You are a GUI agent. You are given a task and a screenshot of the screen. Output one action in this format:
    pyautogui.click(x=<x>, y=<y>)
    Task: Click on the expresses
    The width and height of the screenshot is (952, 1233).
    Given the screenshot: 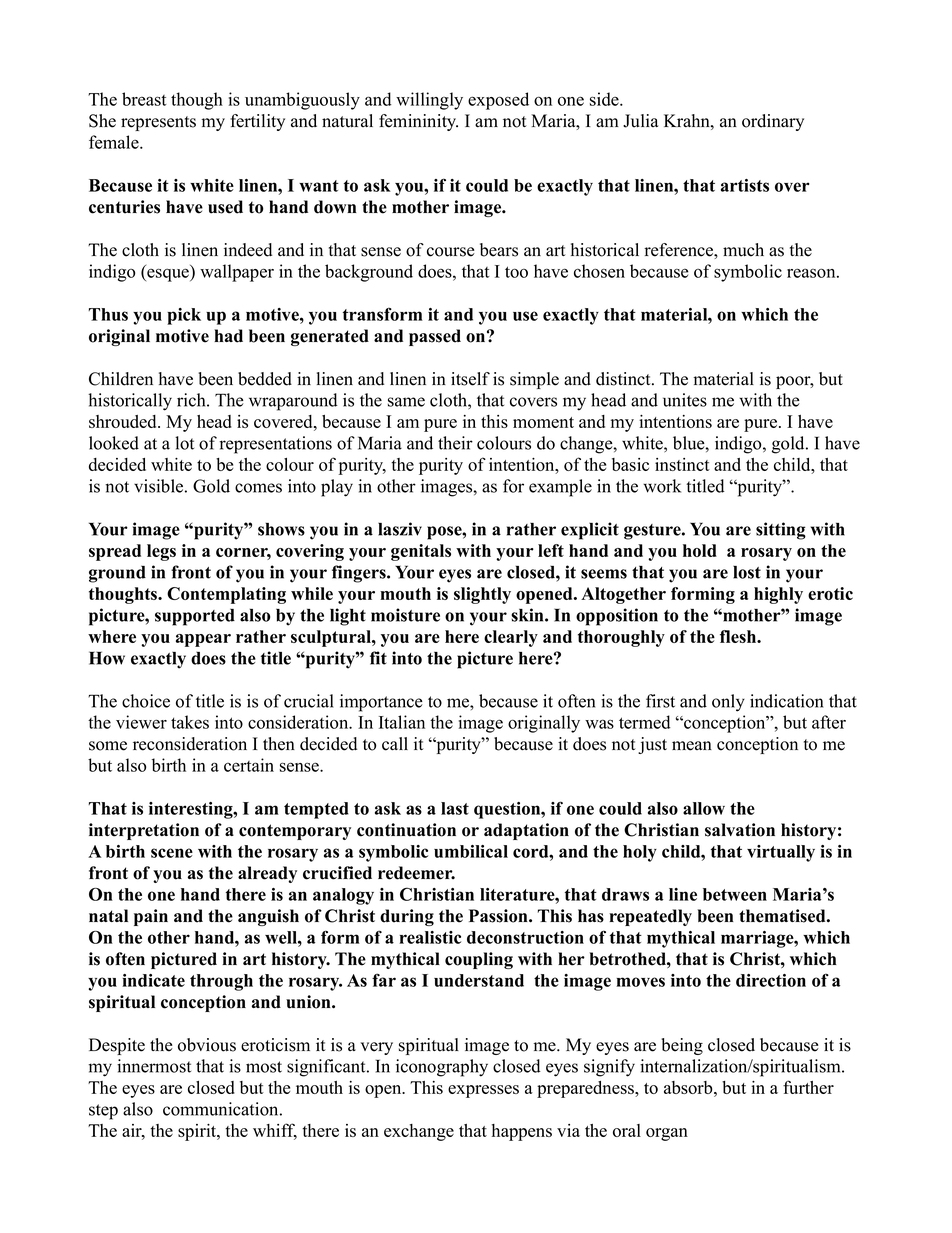 What is the action you would take?
    pyautogui.click(x=483, y=1091)
